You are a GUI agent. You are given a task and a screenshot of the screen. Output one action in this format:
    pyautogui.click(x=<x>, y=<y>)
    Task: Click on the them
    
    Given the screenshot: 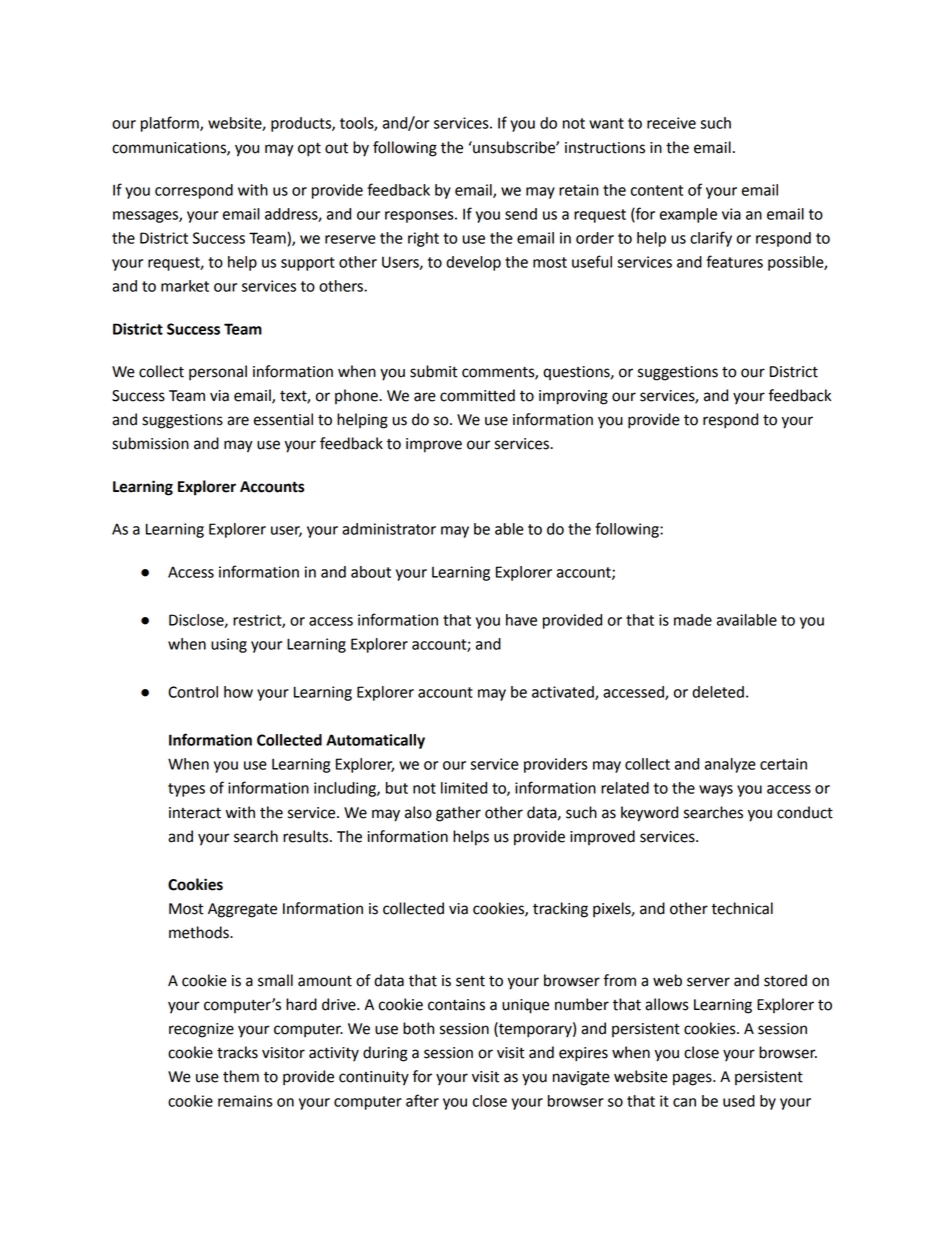 What is the action you would take?
    pyautogui.click(x=241, y=1076)
